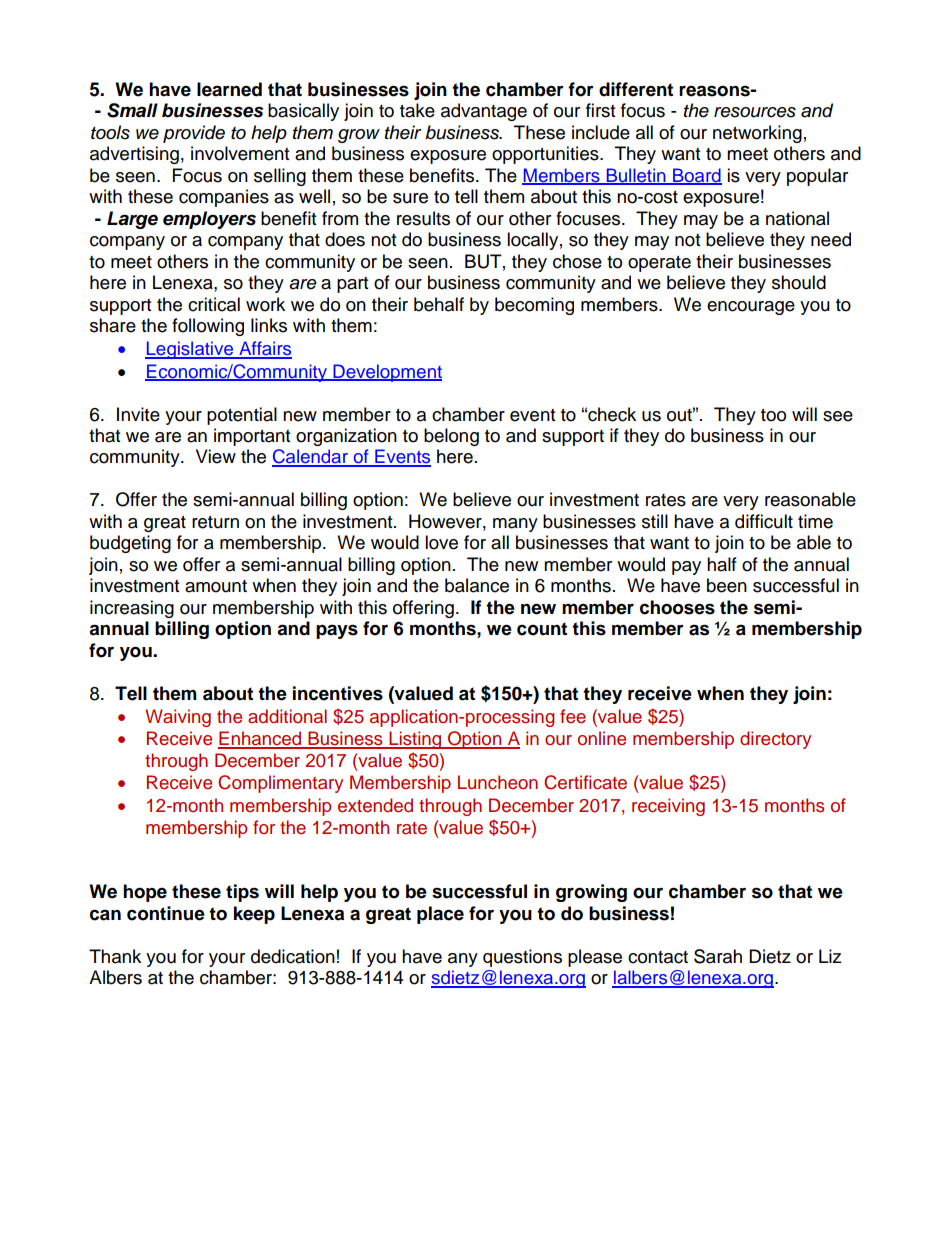 This document has width=952, height=1233. Describe the element at coordinates (542, 629) in the document. I see `count` at that location.
